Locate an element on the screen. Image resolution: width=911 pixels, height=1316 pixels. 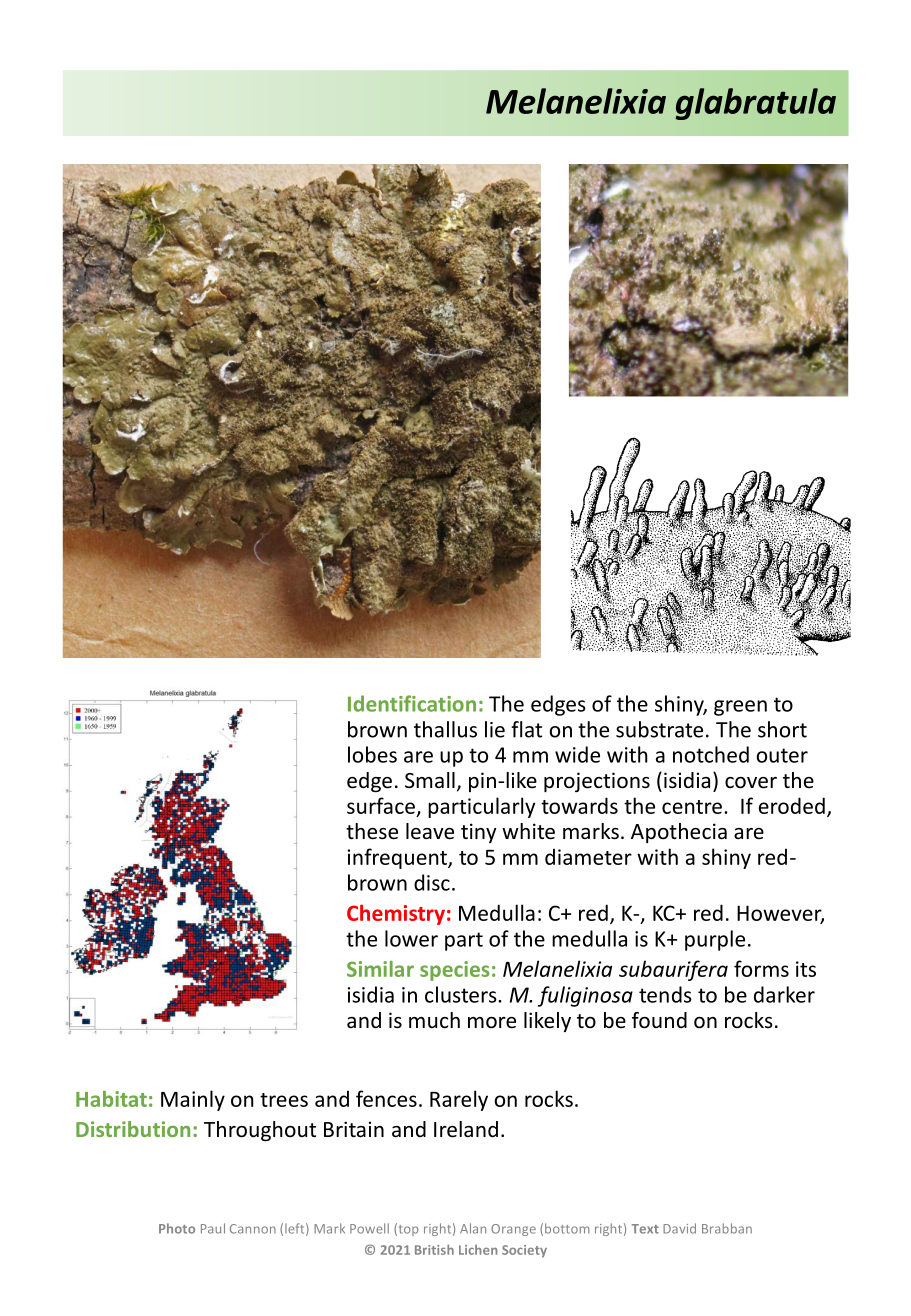
Similar is located at coordinates (380, 969).
